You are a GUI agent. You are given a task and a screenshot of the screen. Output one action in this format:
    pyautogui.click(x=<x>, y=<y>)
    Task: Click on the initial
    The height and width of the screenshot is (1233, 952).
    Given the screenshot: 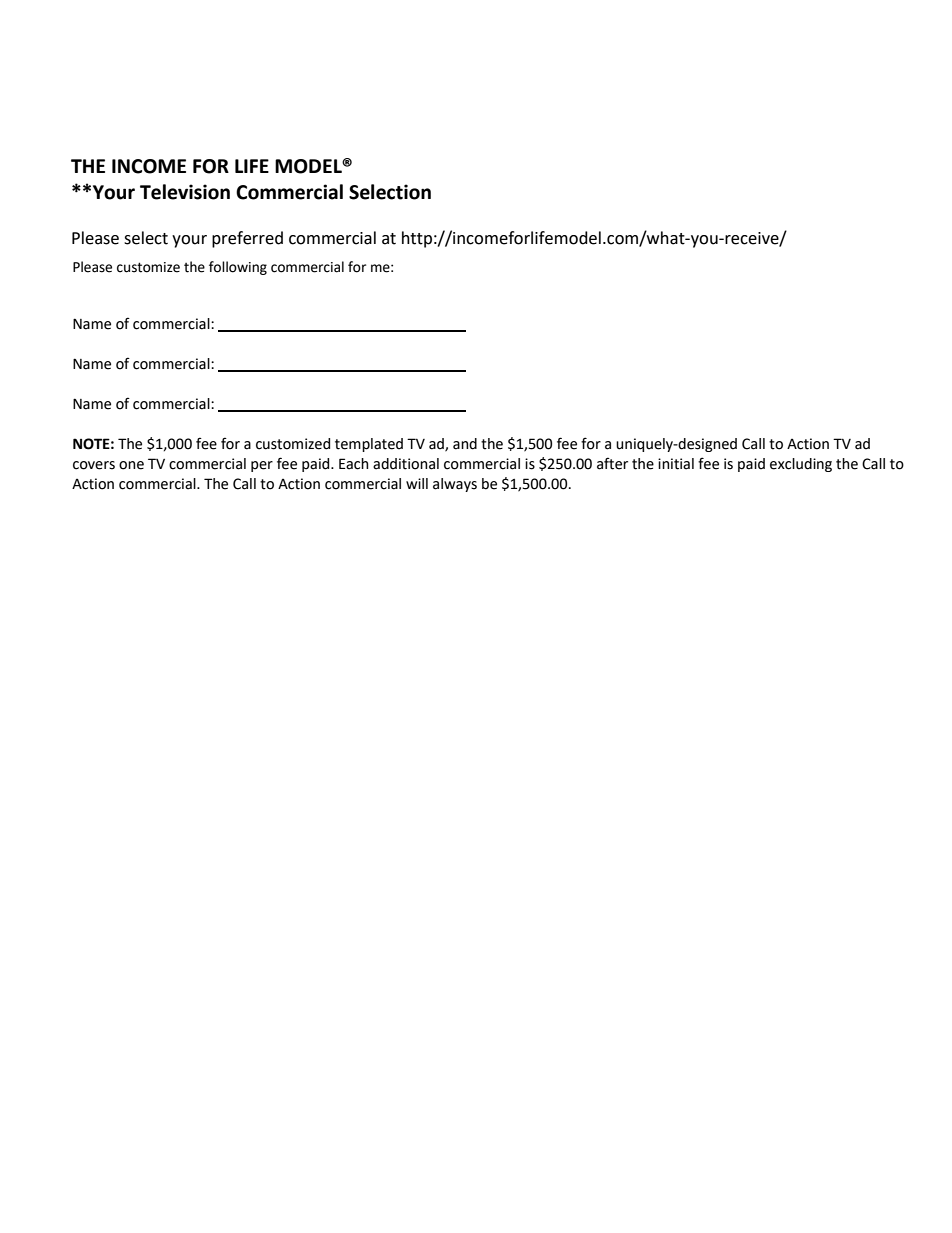 What is the action you would take?
    pyautogui.click(x=676, y=464)
